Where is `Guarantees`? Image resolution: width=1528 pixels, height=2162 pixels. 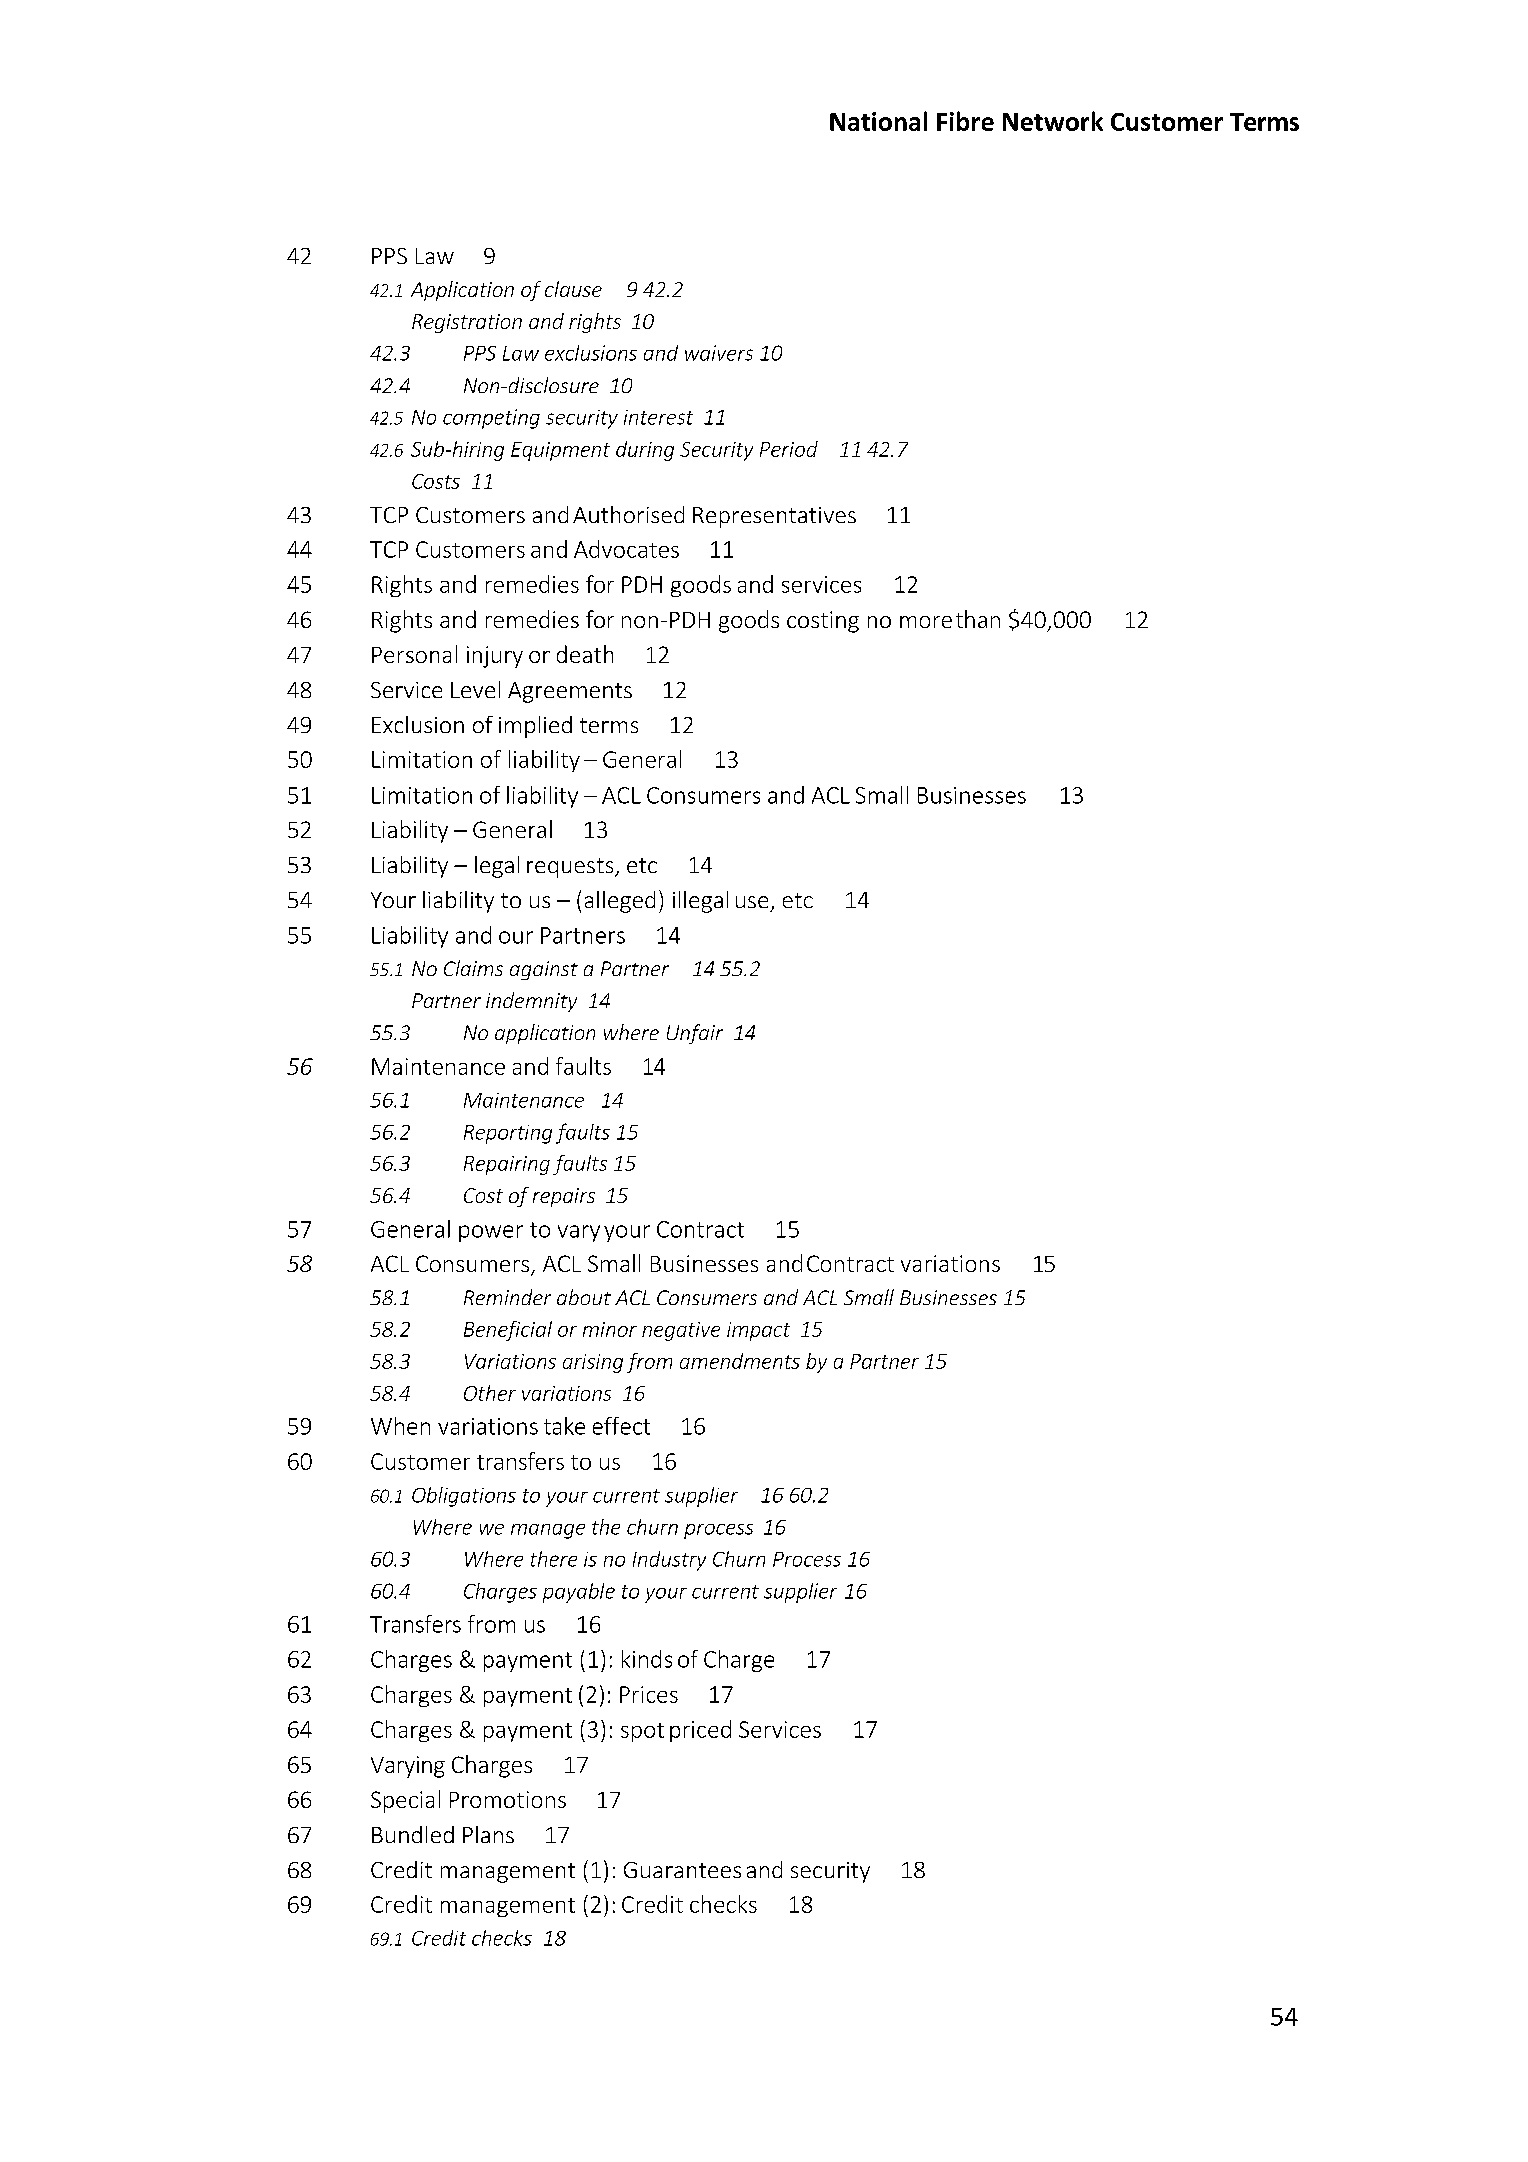
Guarantees is located at coordinates (682, 1870).
